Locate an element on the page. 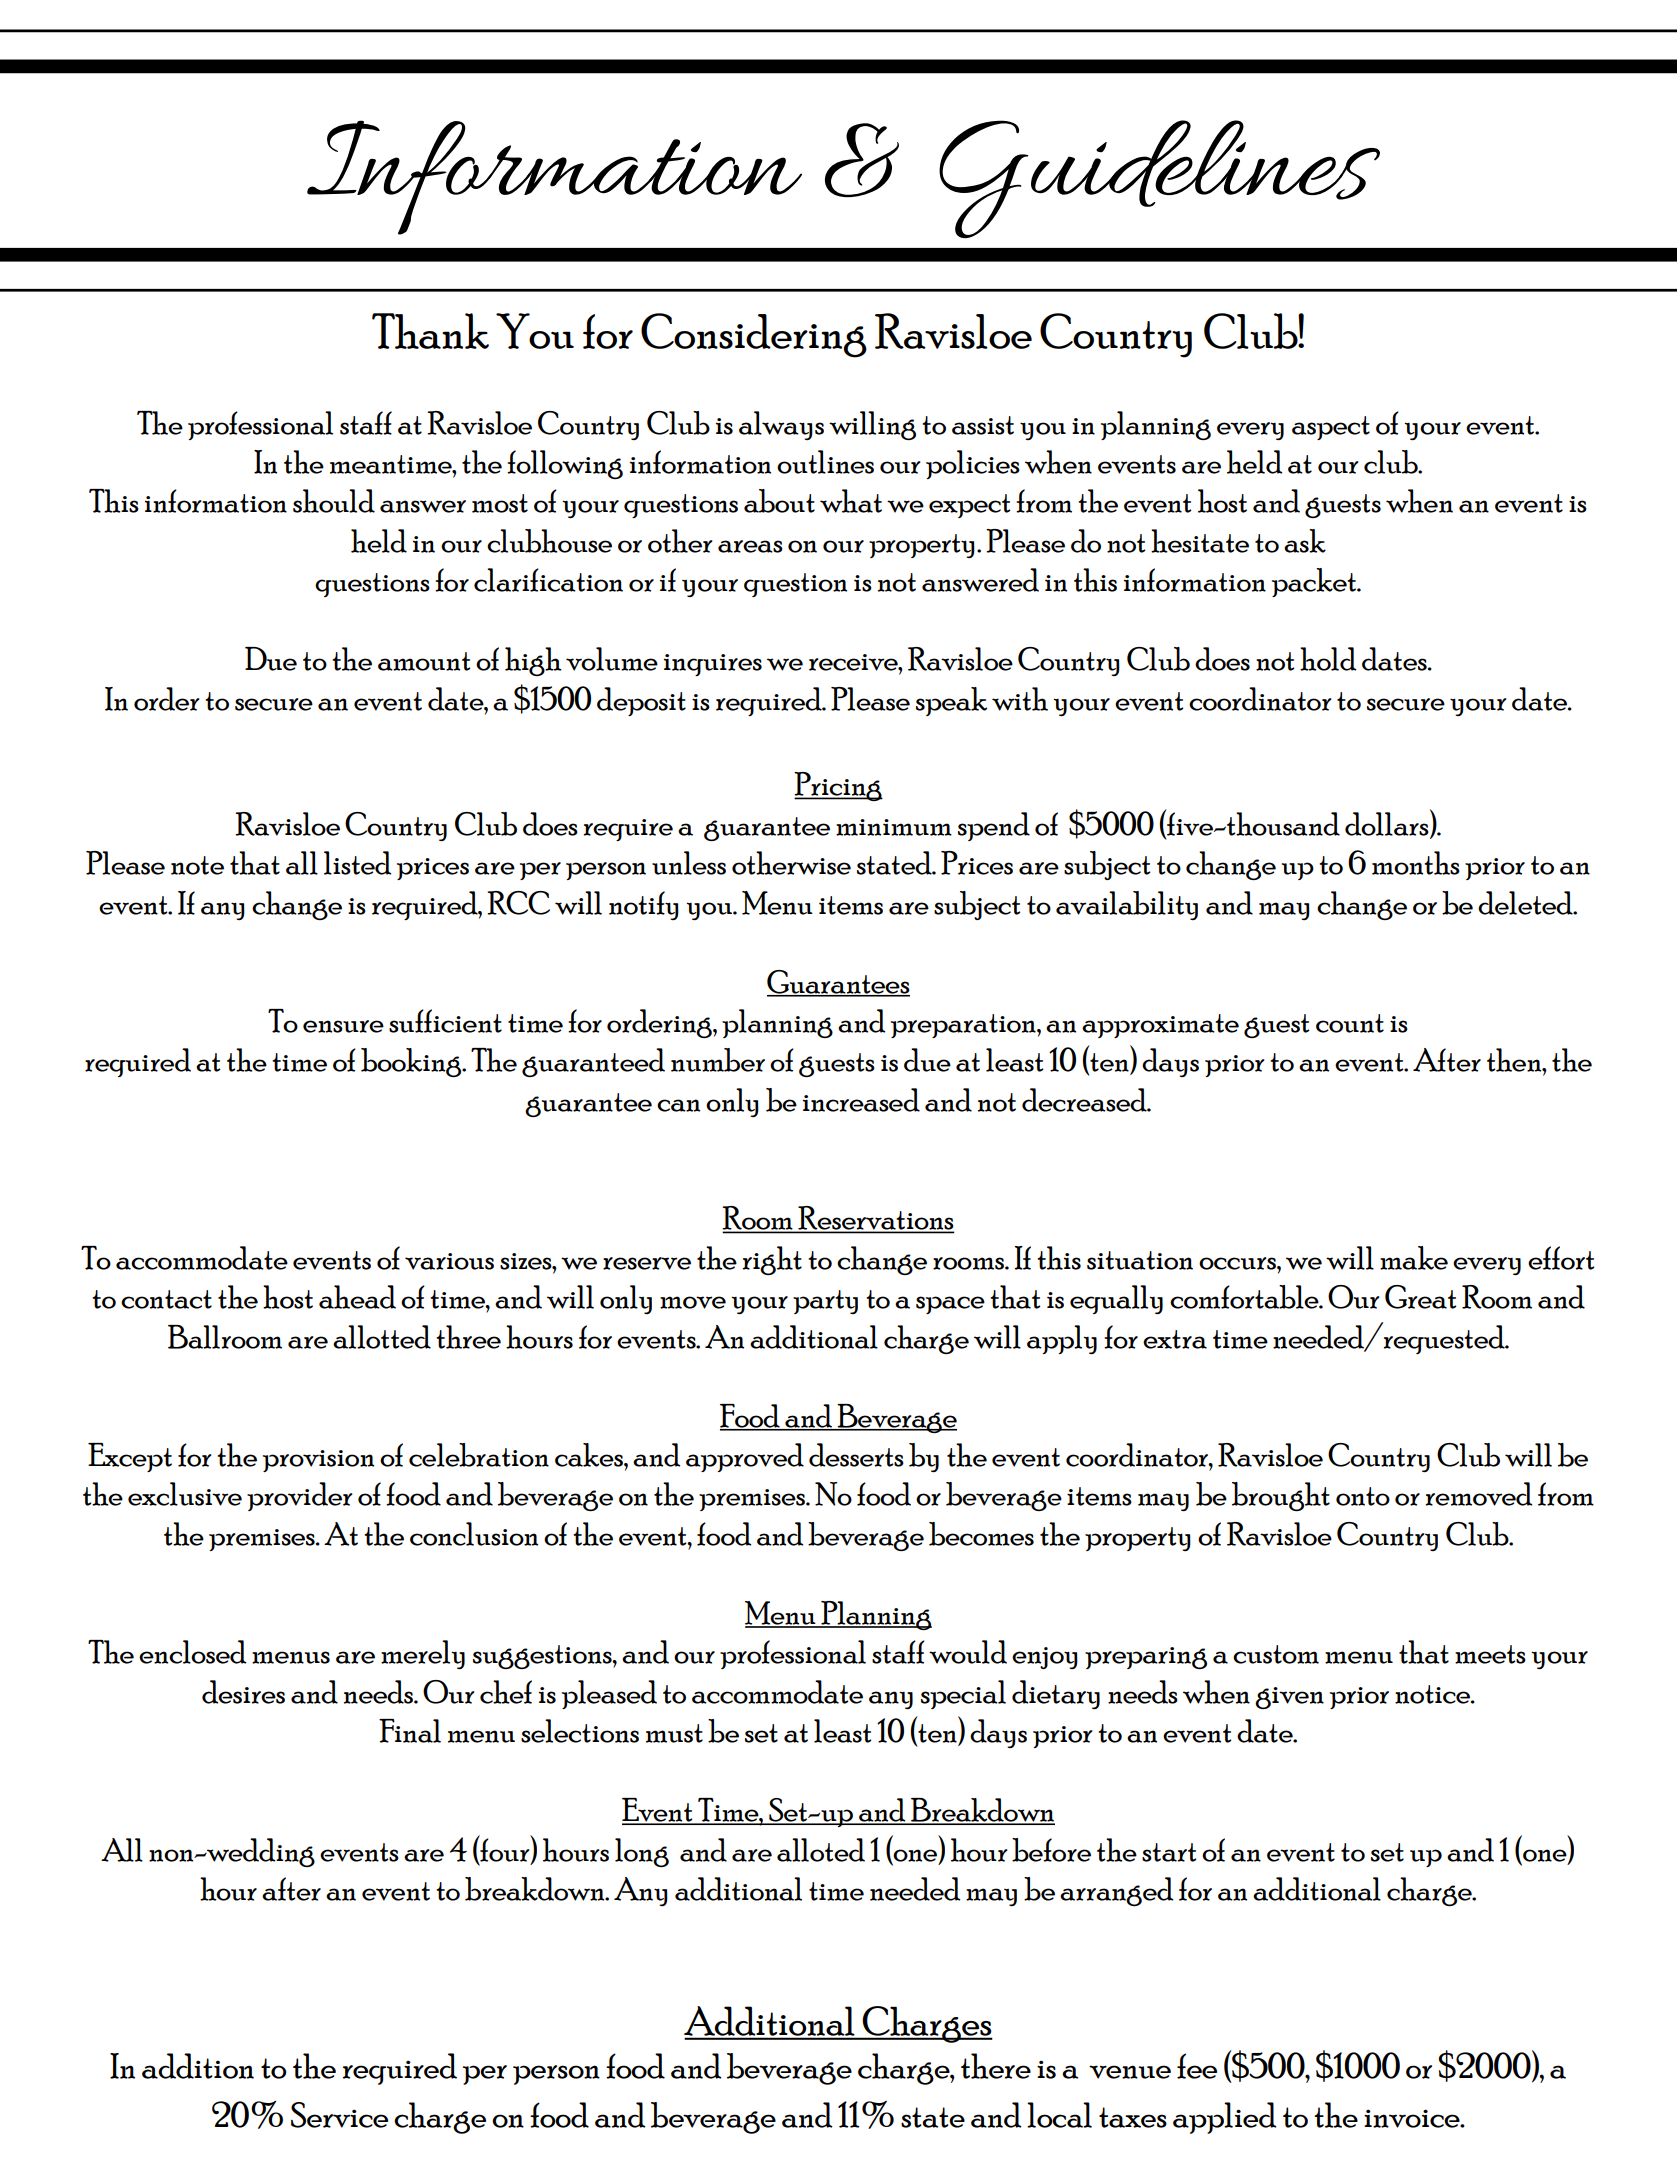  Service is located at coordinates (339, 2115).
